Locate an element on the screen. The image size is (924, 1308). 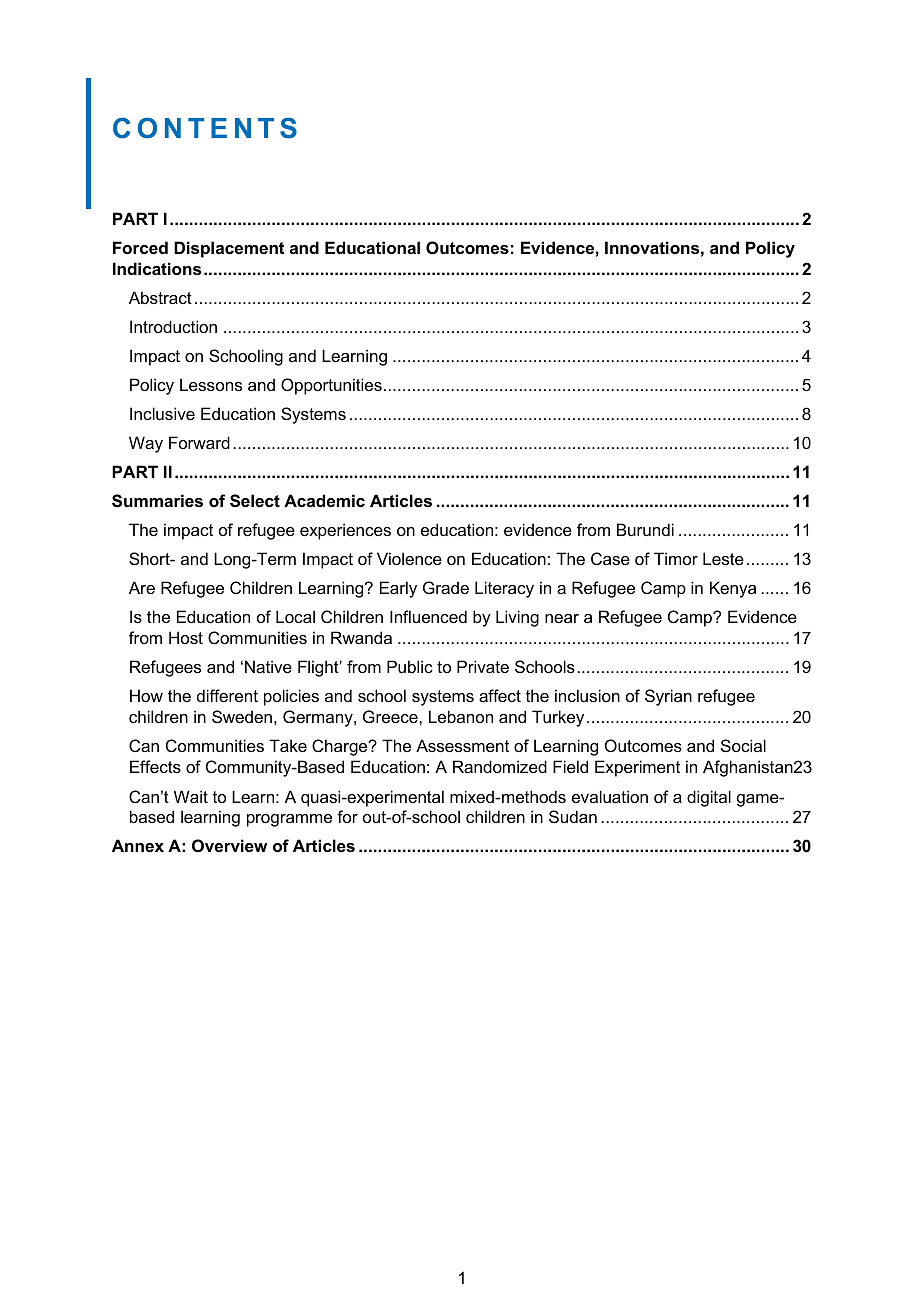
different is located at coordinates (227, 695).
